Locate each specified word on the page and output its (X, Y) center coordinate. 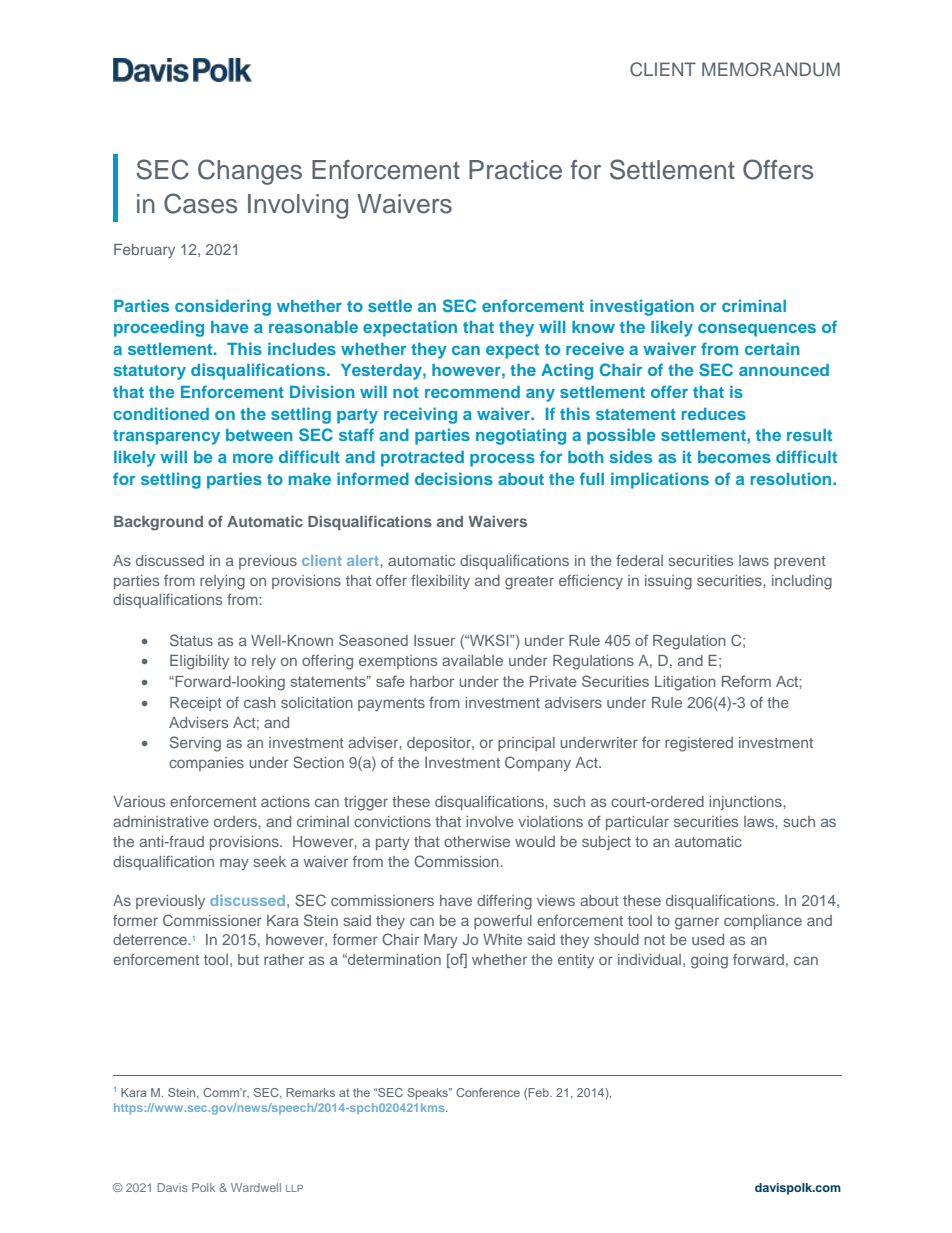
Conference (488, 1092)
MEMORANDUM (771, 69)
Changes (250, 172)
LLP (294, 1188)
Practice (515, 170)
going (709, 961)
